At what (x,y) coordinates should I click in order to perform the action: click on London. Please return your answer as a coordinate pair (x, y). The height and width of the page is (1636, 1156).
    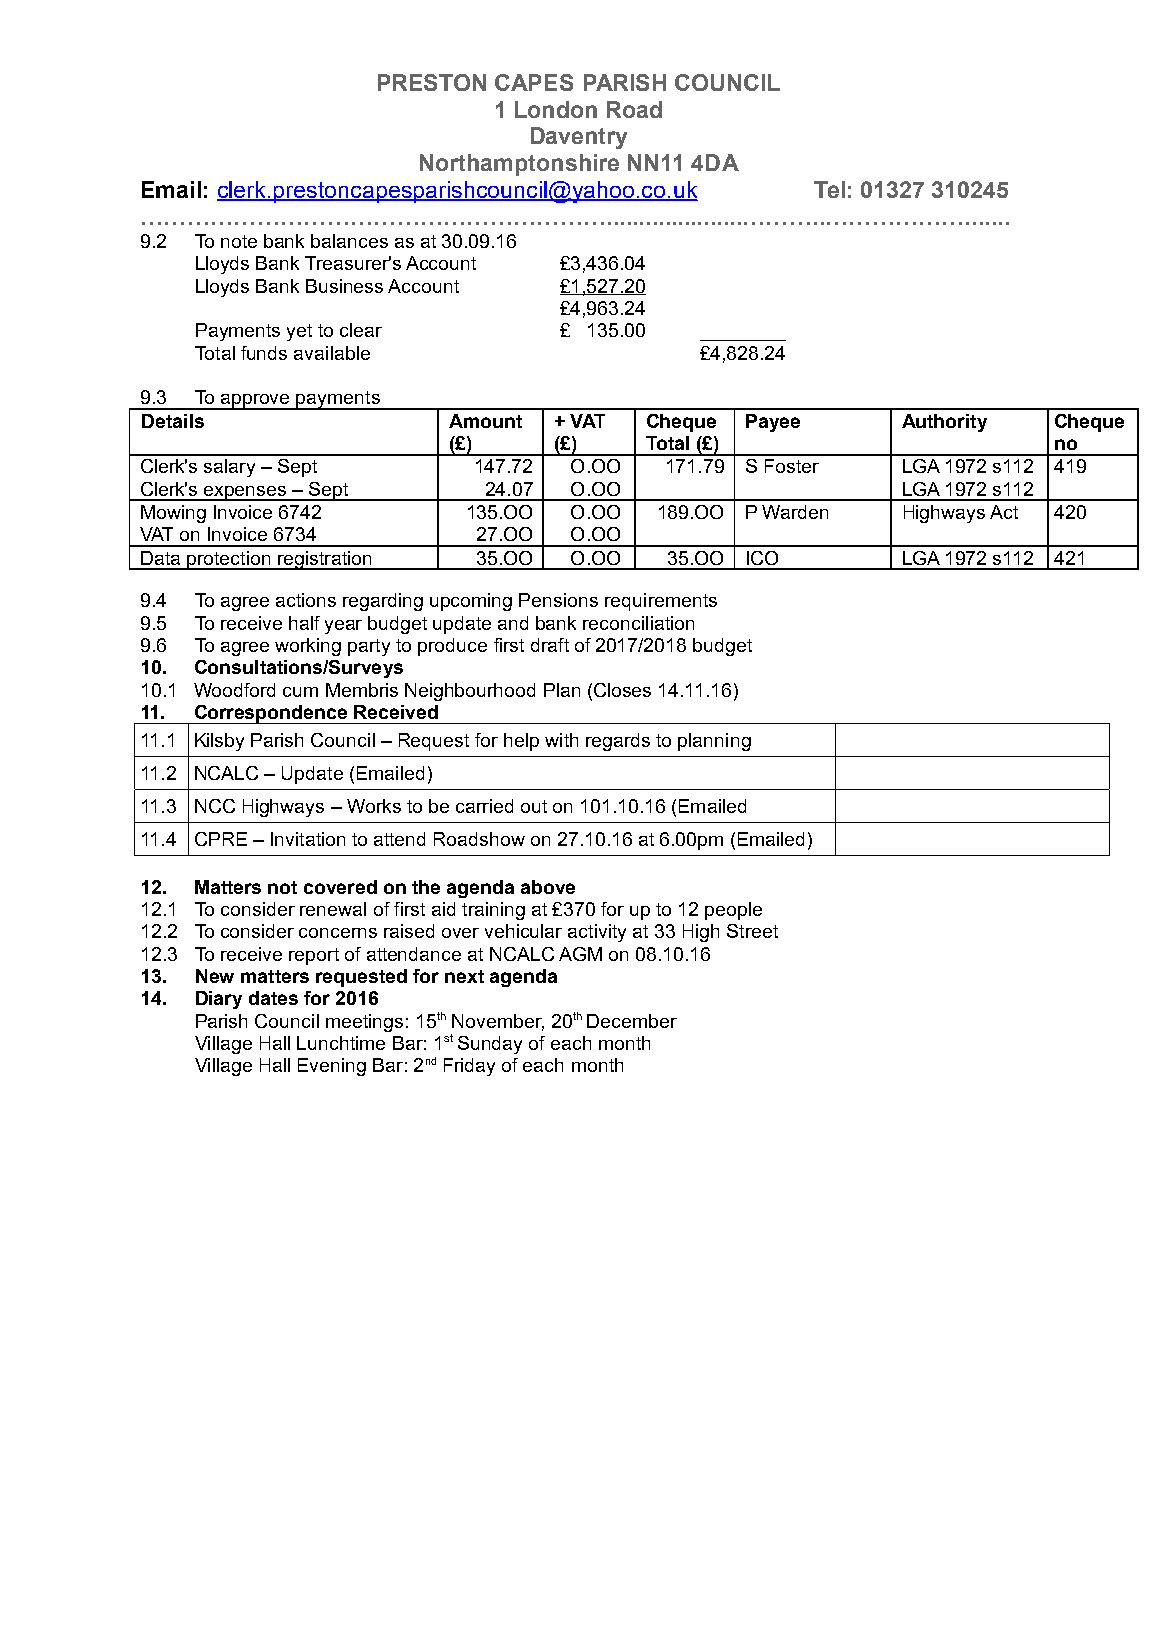
    Looking at the image, I should click on (556, 109).
